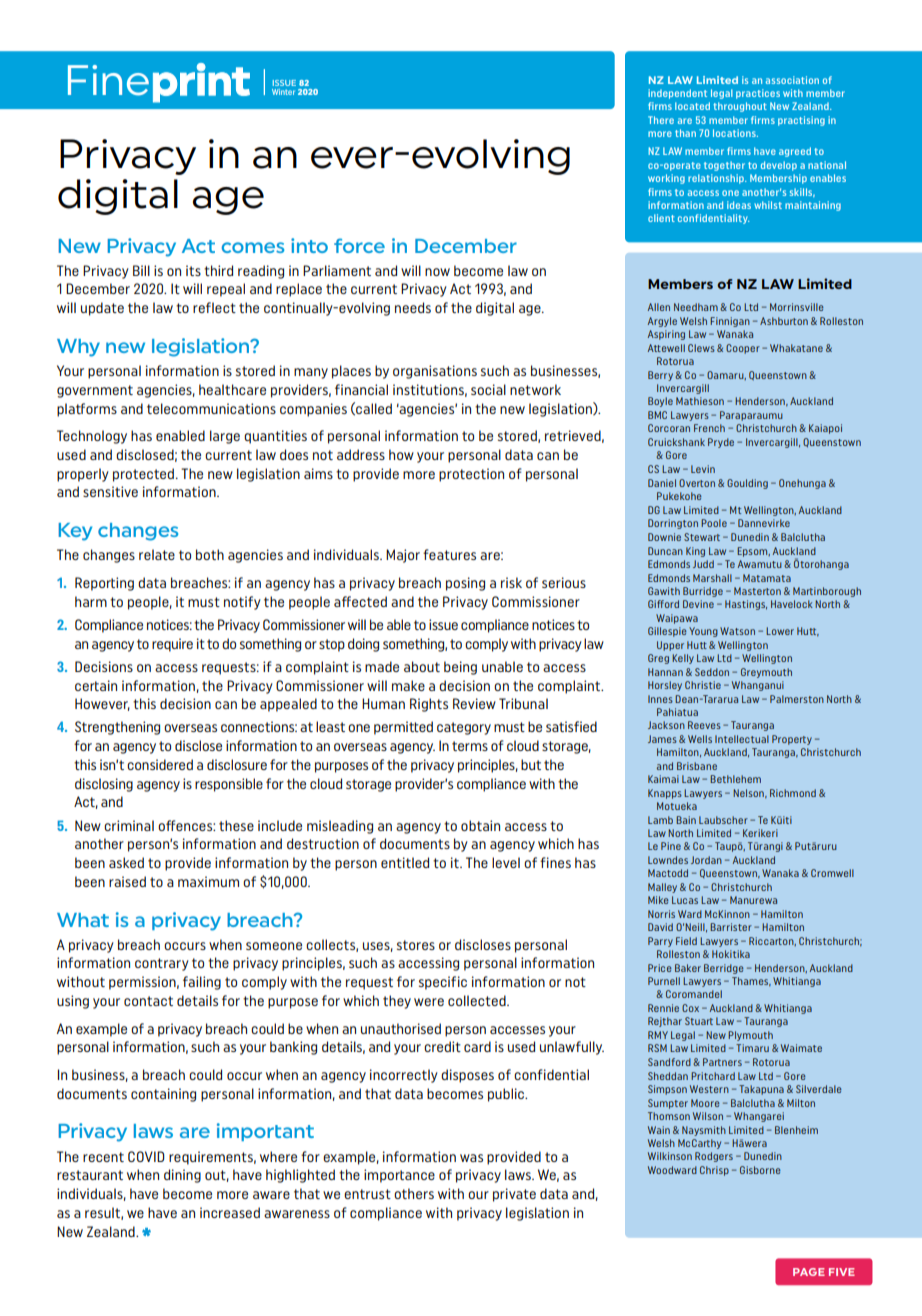 This screenshot has width=922, height=1316. Describe the element at coordinates (478, 1000) in the screenshot. I see `collected` at that location.
